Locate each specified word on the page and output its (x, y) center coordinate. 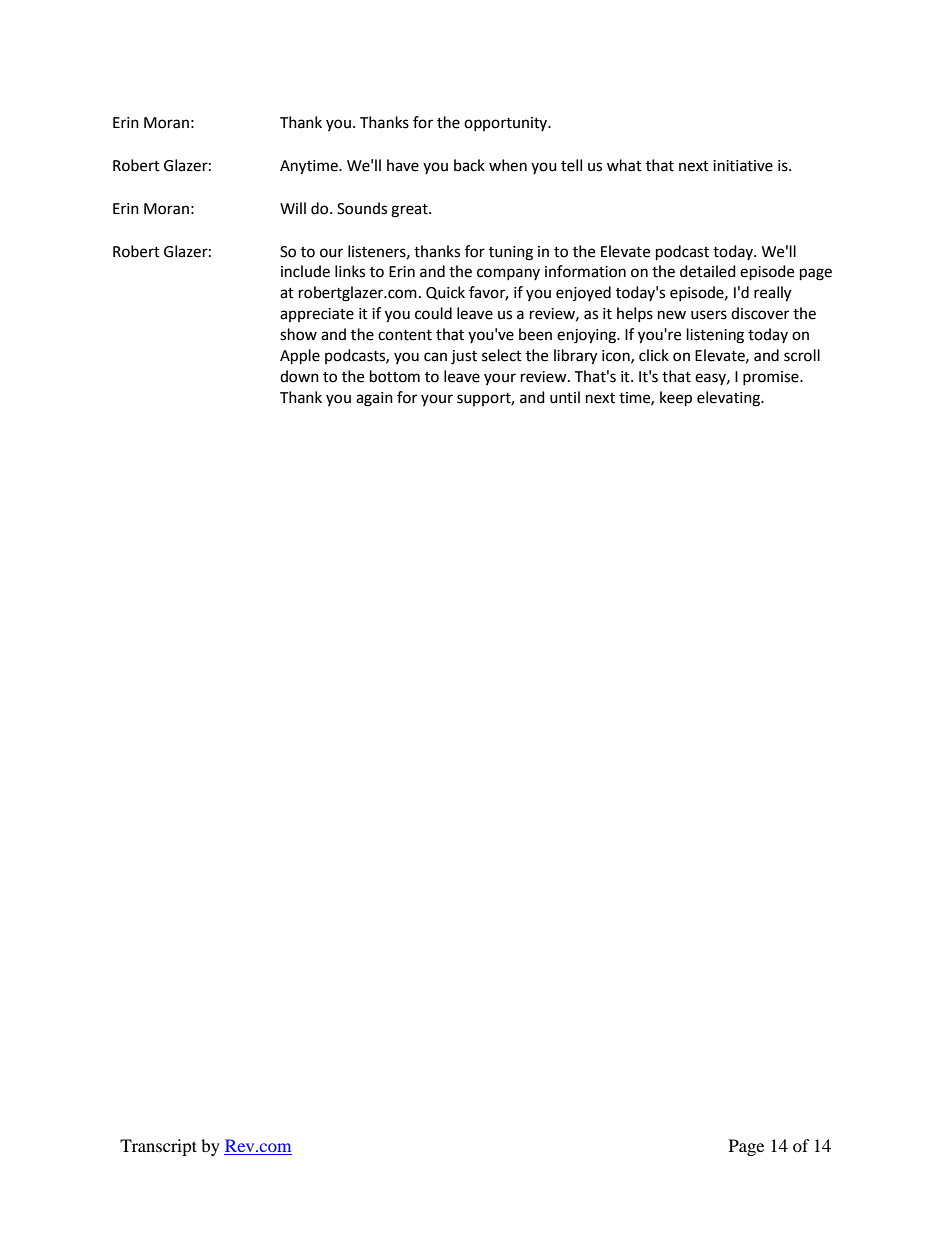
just (464, 357)
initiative (743, 166)
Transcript (158, 1147)
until (565, 397)
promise (772, 378)
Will (293, 208)
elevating (729, 399)
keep (676, 399)
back (469, 165)
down (299, 376)
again (374, 399)
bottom (395, 376)
